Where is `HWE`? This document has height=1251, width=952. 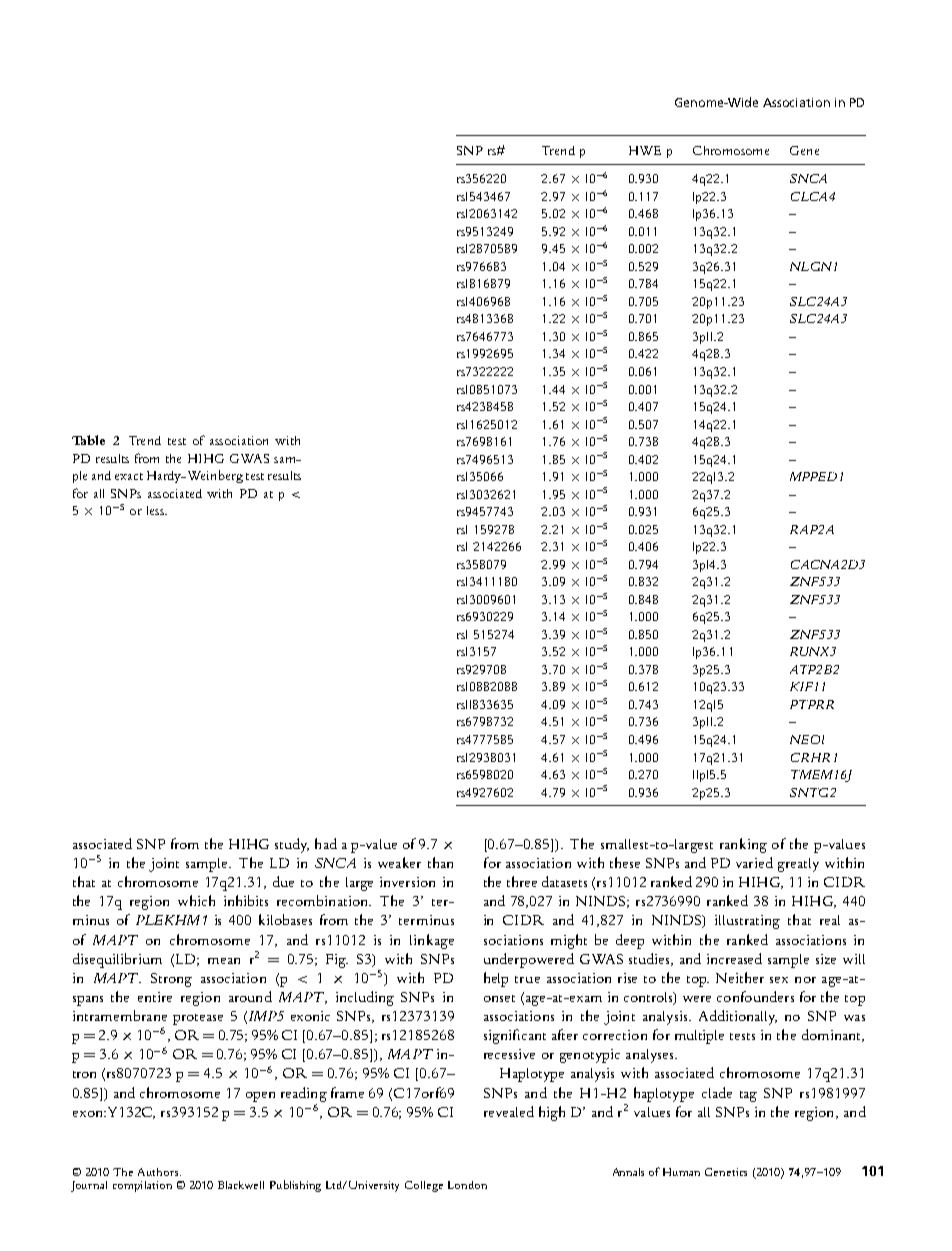
HWE is located at coordinates (645, 150).
